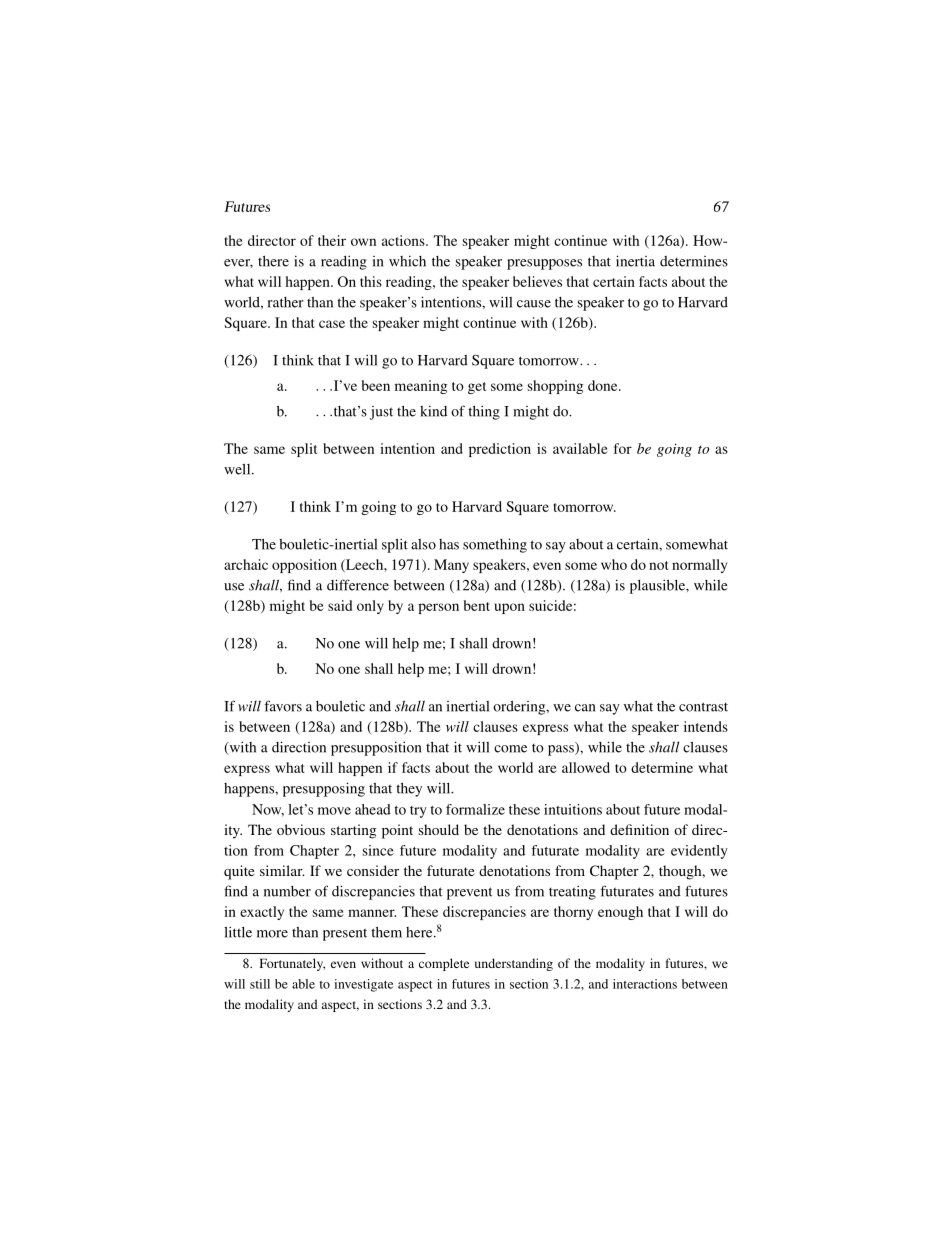  What do you see at coordinates (433, 411) in the screenshot?
I see `kind` at bounding box center [433, 411].
